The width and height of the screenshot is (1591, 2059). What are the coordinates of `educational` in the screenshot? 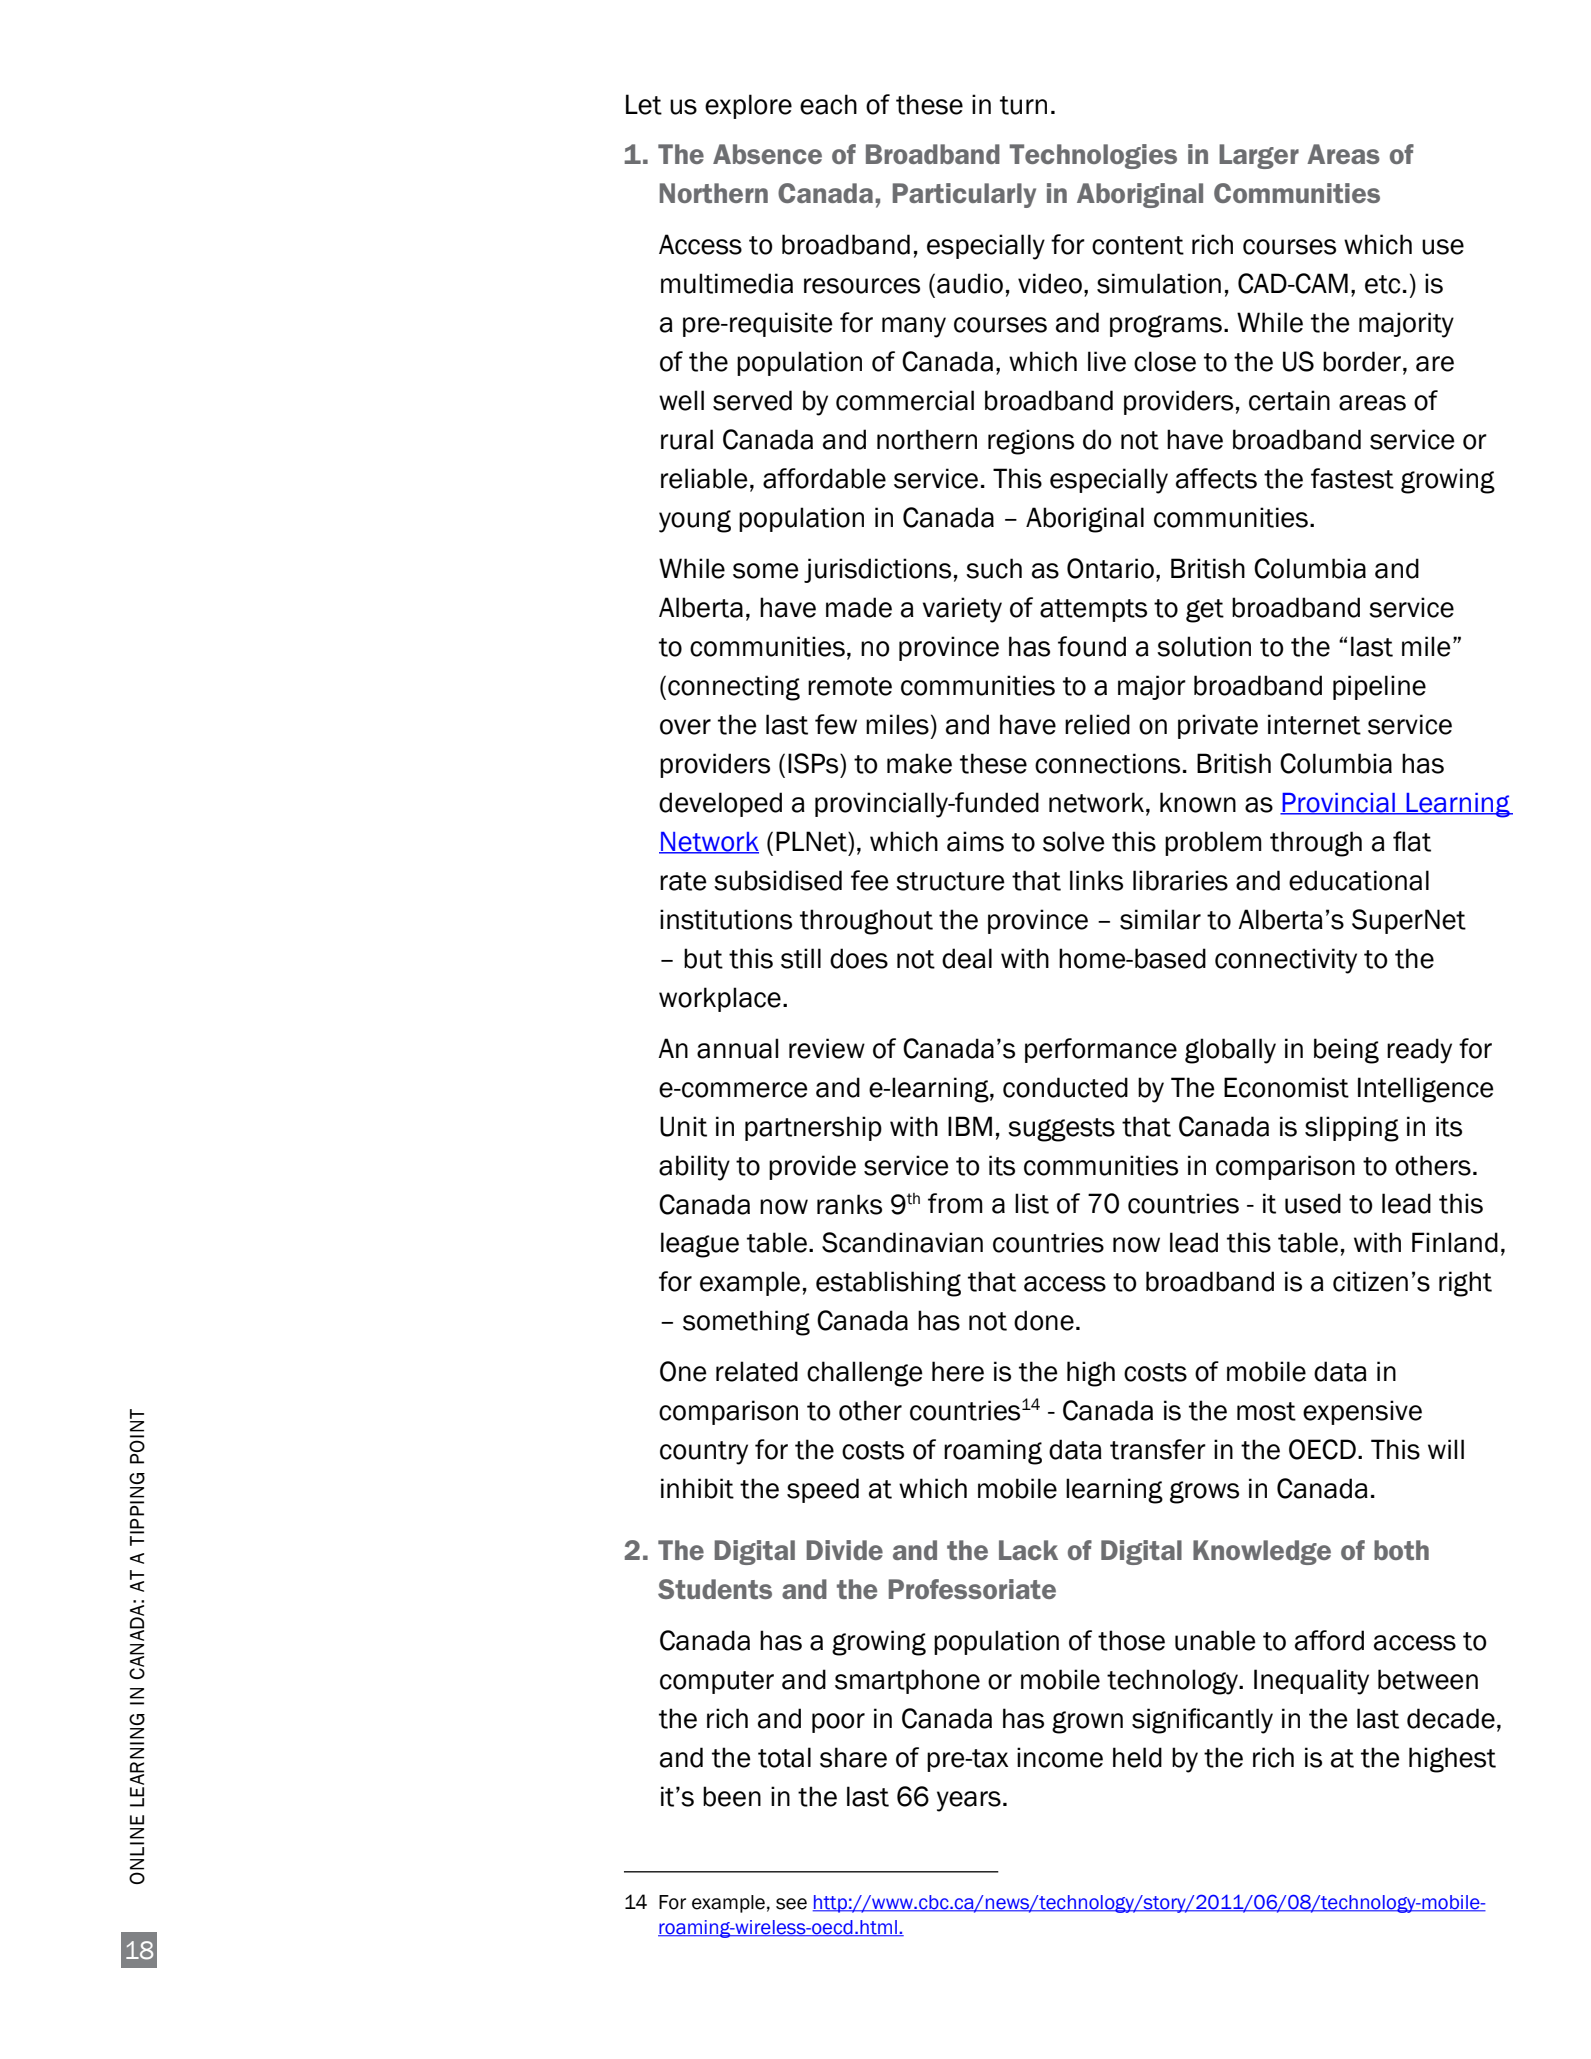 It's located at (1359, 880).
